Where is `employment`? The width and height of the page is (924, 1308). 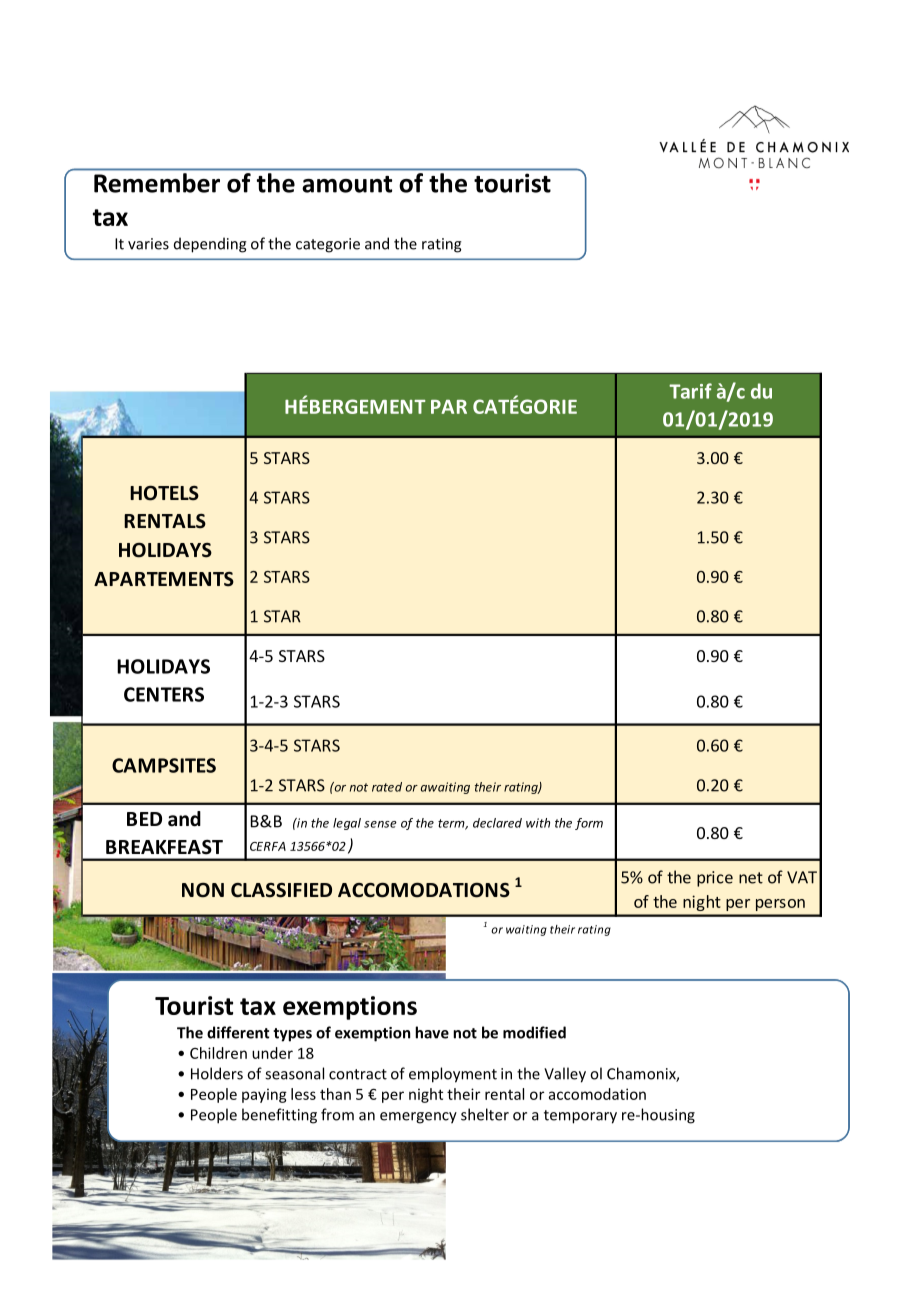 employment is located at coordinates (453, 1075).
